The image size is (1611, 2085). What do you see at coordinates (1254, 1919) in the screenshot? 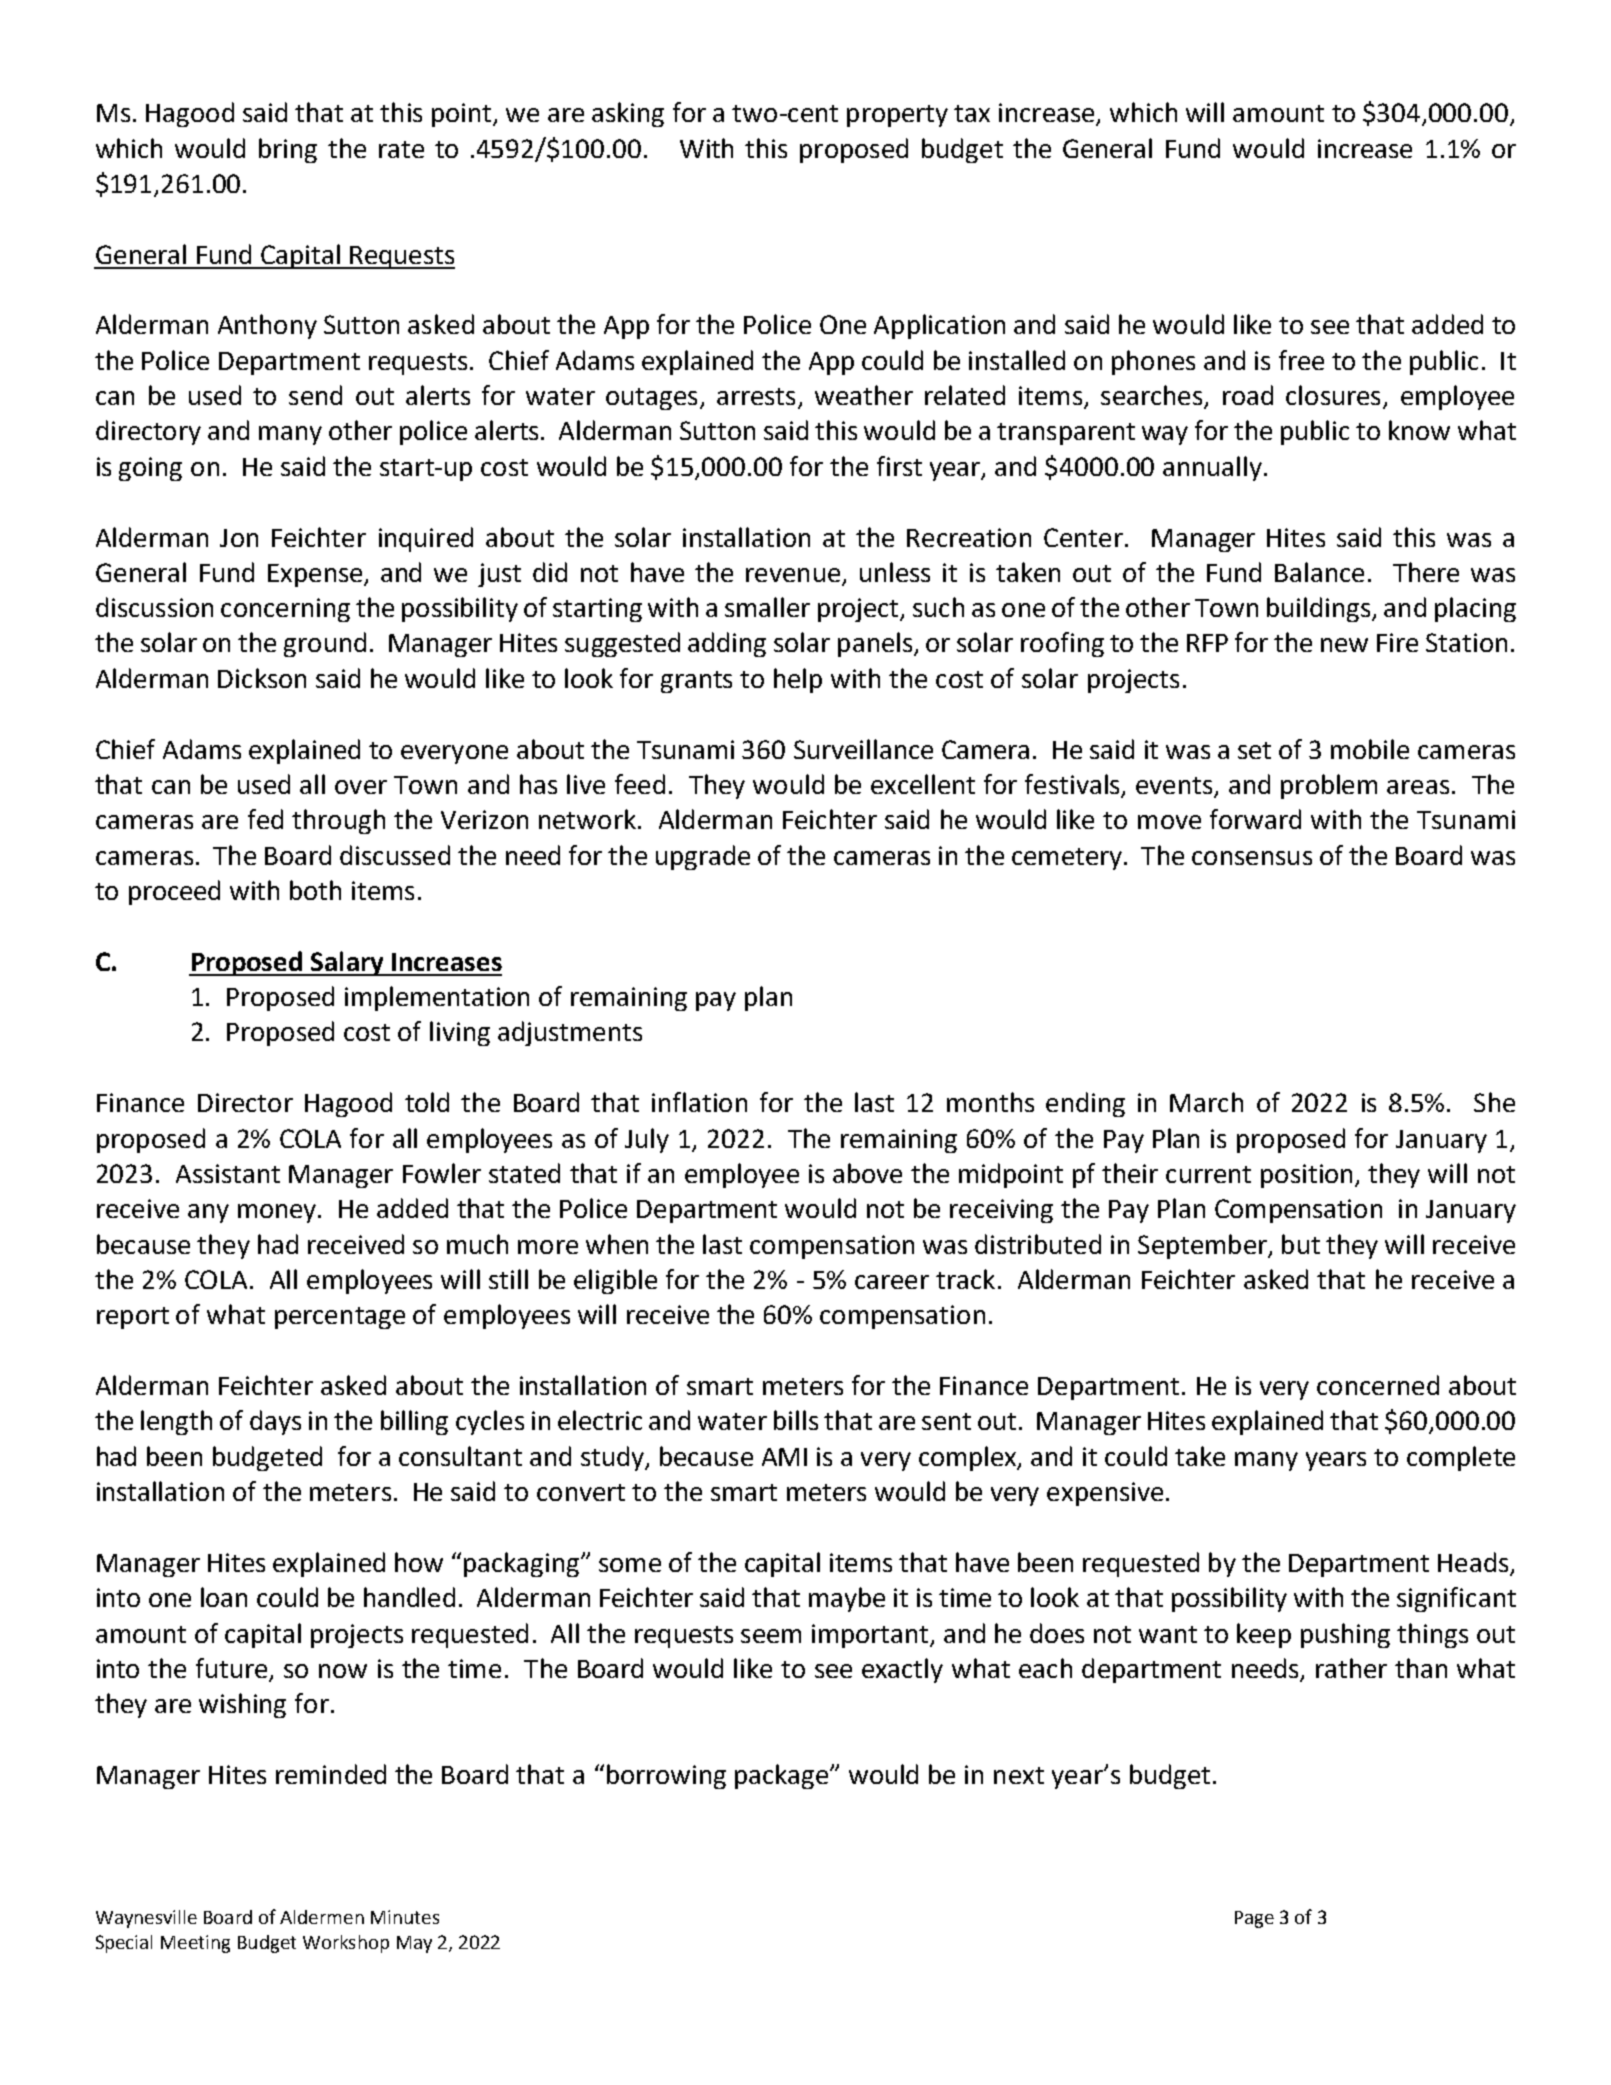
I see `Page` at bounding box center [1254, 1919].
